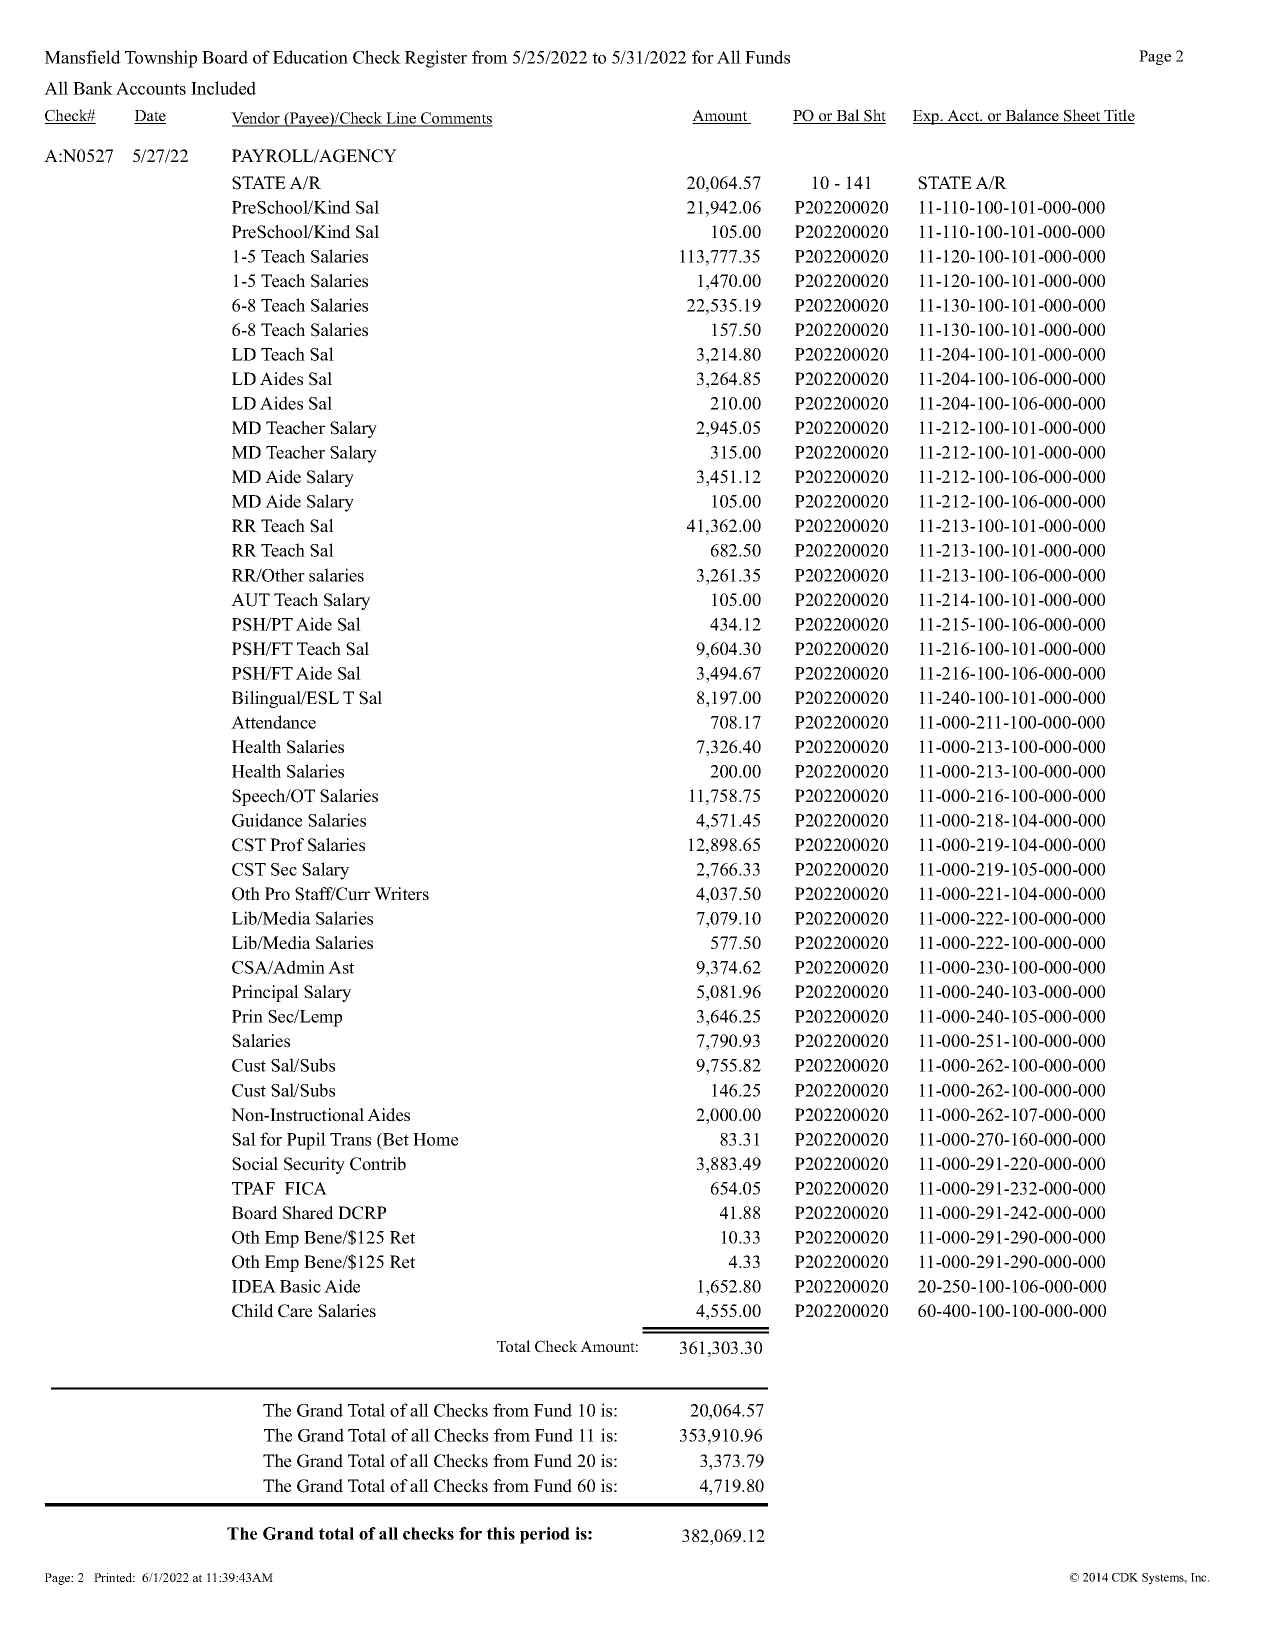 Image resolution: width=1272 pixels, height=1646 pixels. Describe the element at coordinates (456, 119) in the screenshot. I see `Comments` at that location.
